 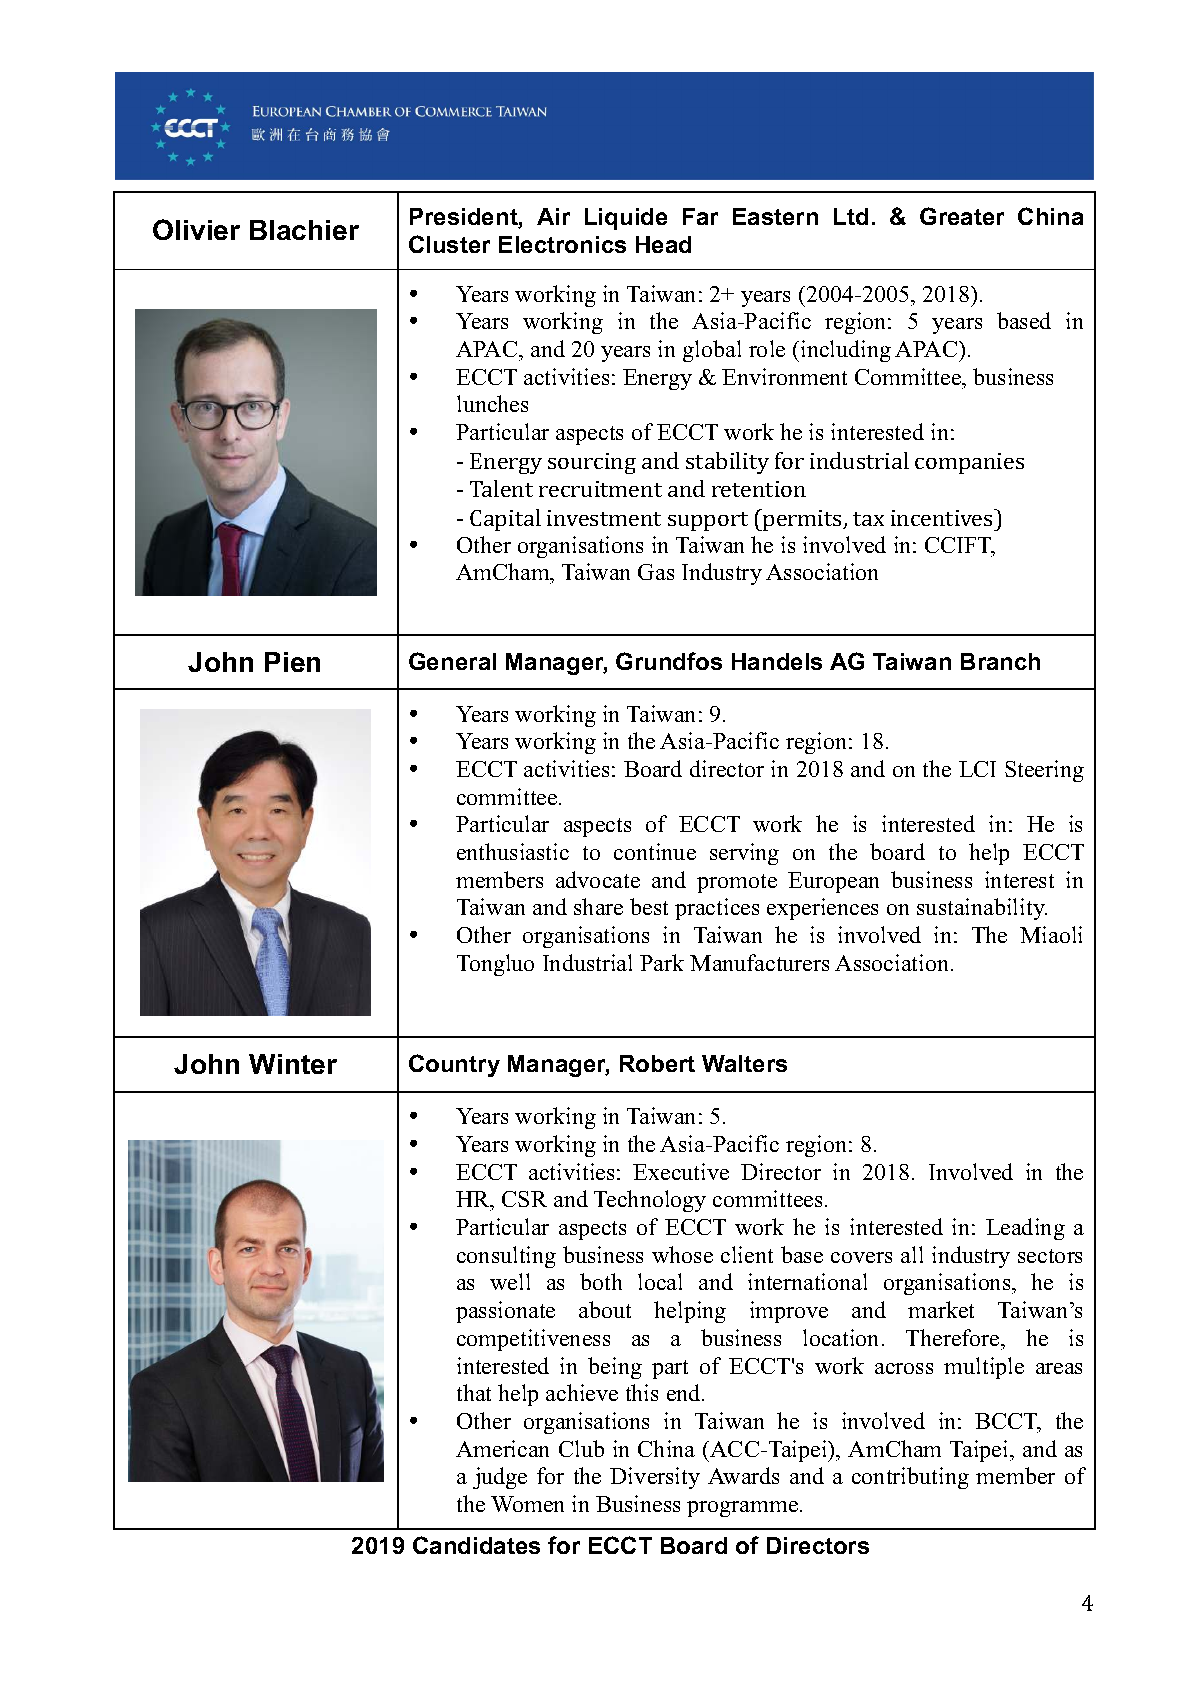 What do you see at coordinates (293, 1064) in the screenshot?
I see `Winter` at bounding box center [293, 1064].
